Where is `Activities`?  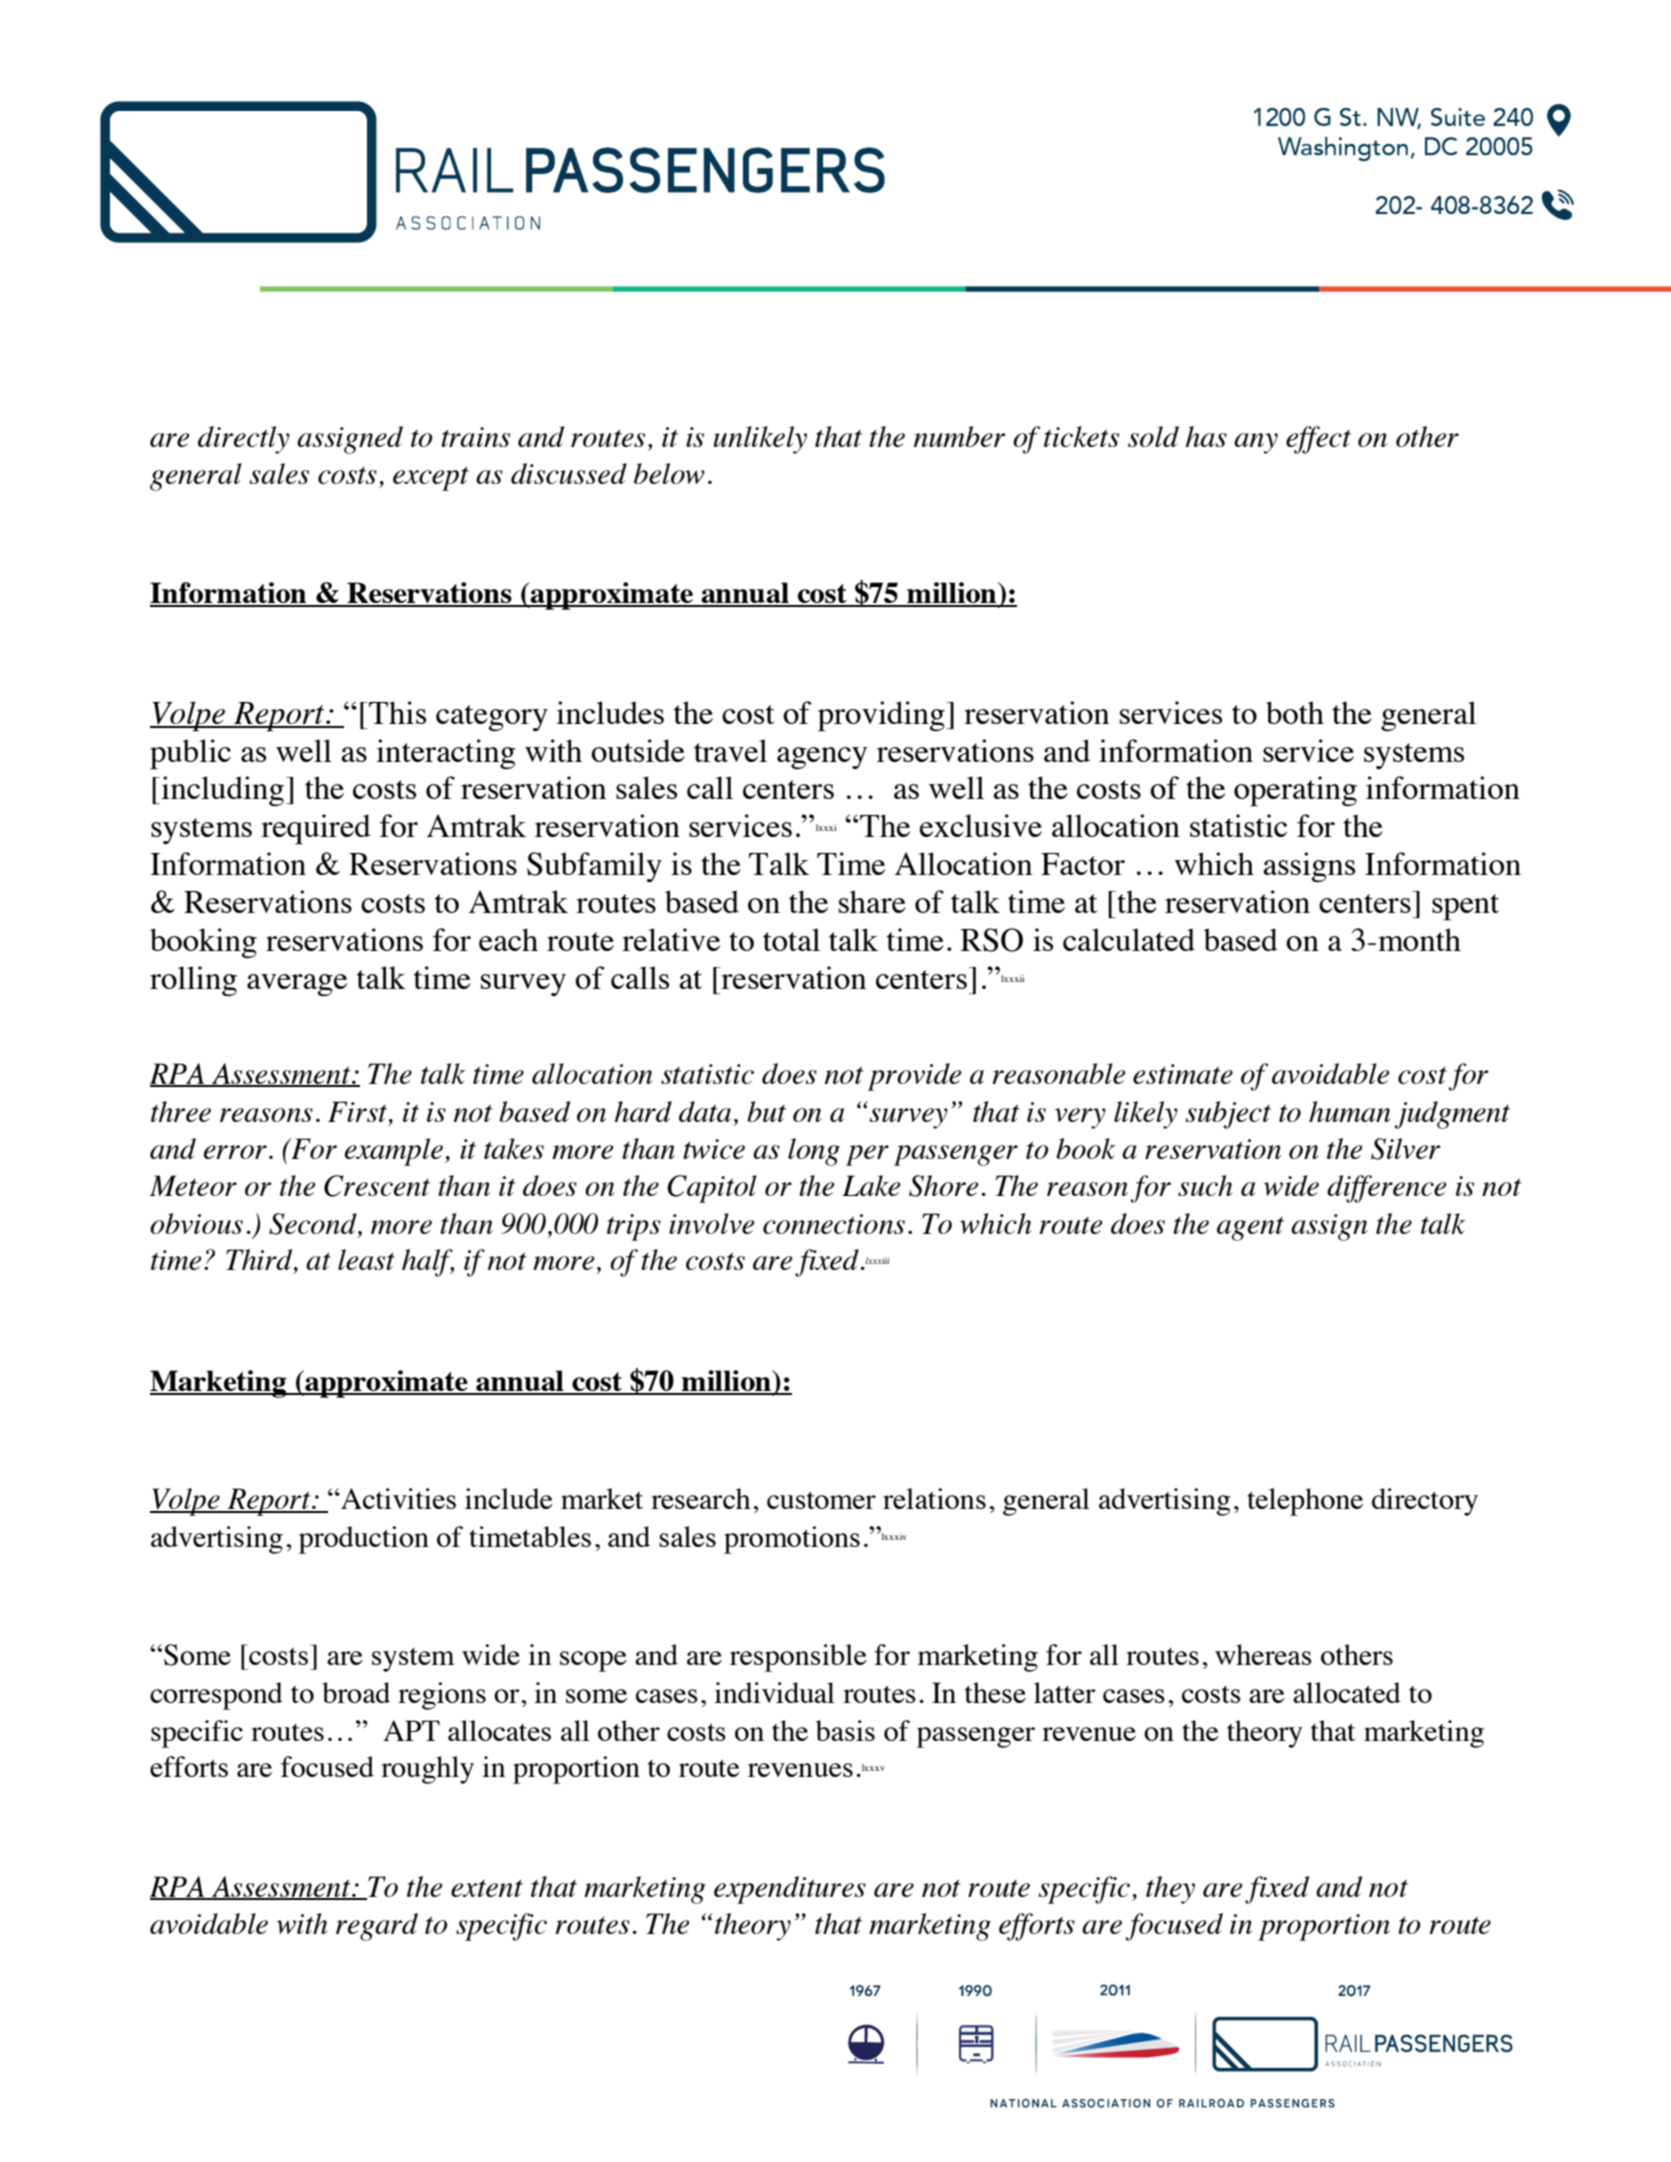 Activities is located at coordinates (397, 1498).
